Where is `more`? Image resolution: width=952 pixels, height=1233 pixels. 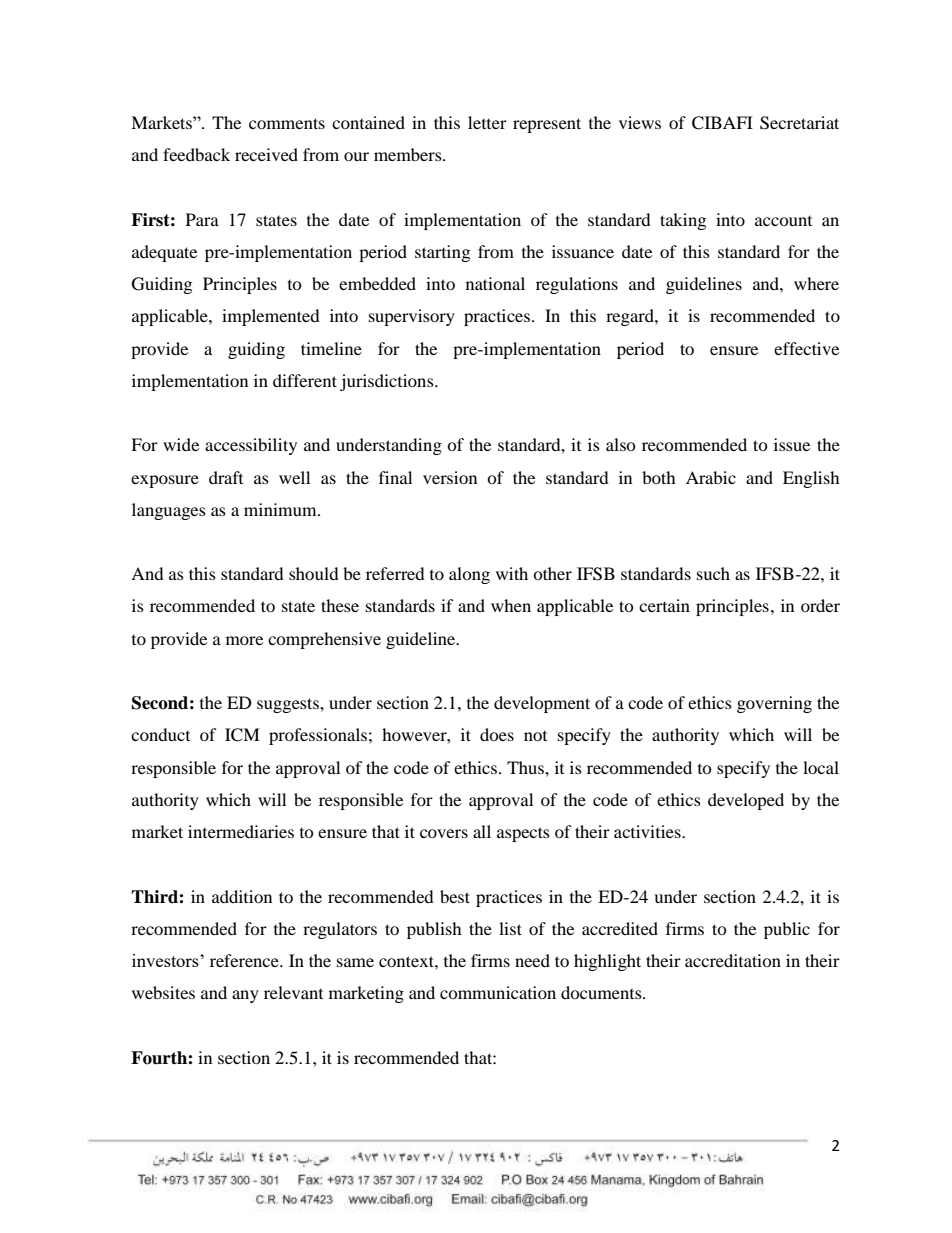
more is located at coordinates (244, 640).
